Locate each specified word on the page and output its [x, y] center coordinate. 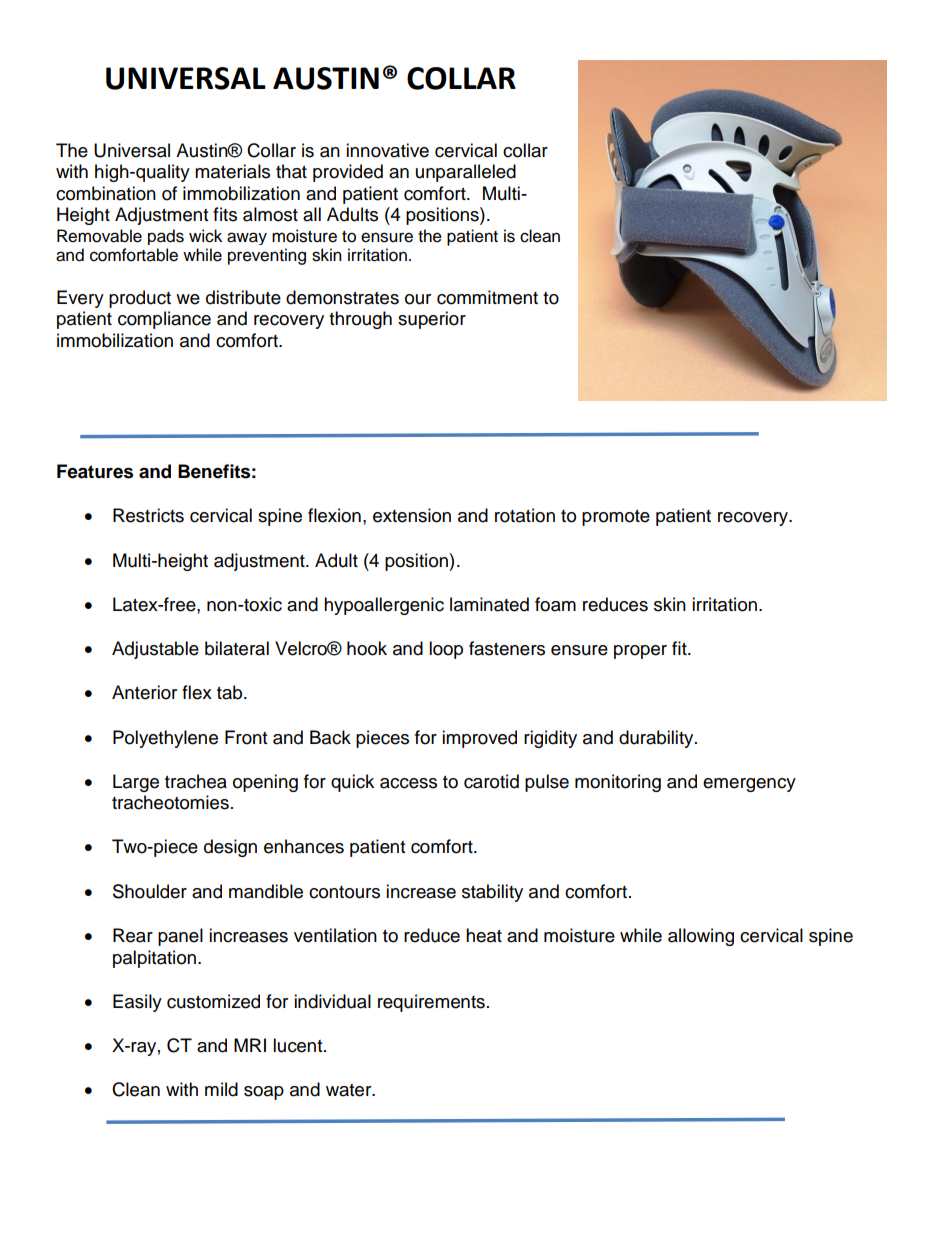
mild [221, 1089]
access [408, 783]
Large [136, 783]
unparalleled [466, 173]
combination [106, 193]
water [350, 1090]
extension [412, 515]
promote [616, 518]
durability [657, 739]
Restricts [148, 515]
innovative [387, 150]
